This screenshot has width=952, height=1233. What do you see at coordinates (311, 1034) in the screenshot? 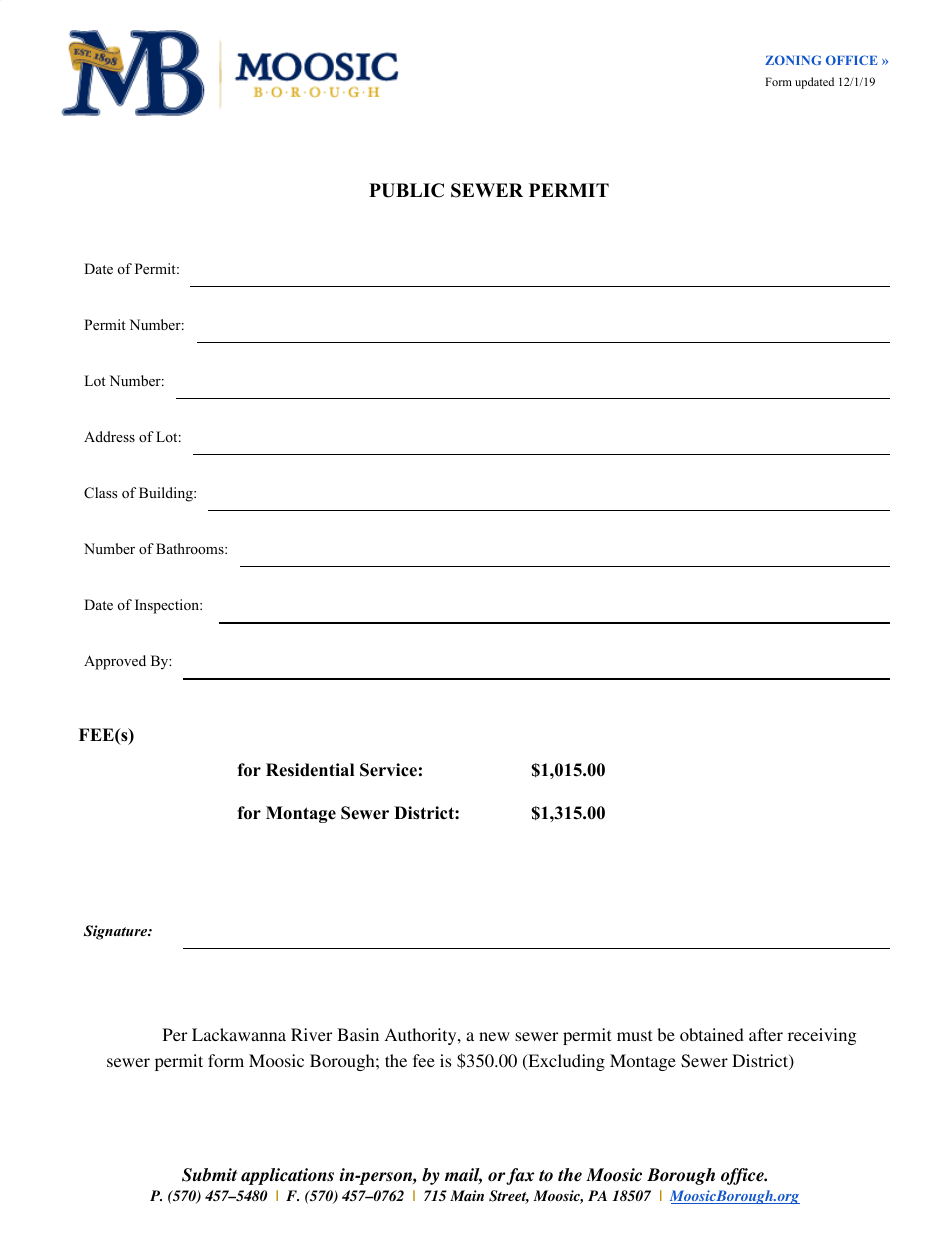
I see `River` at bounding box center [311, 1034].
